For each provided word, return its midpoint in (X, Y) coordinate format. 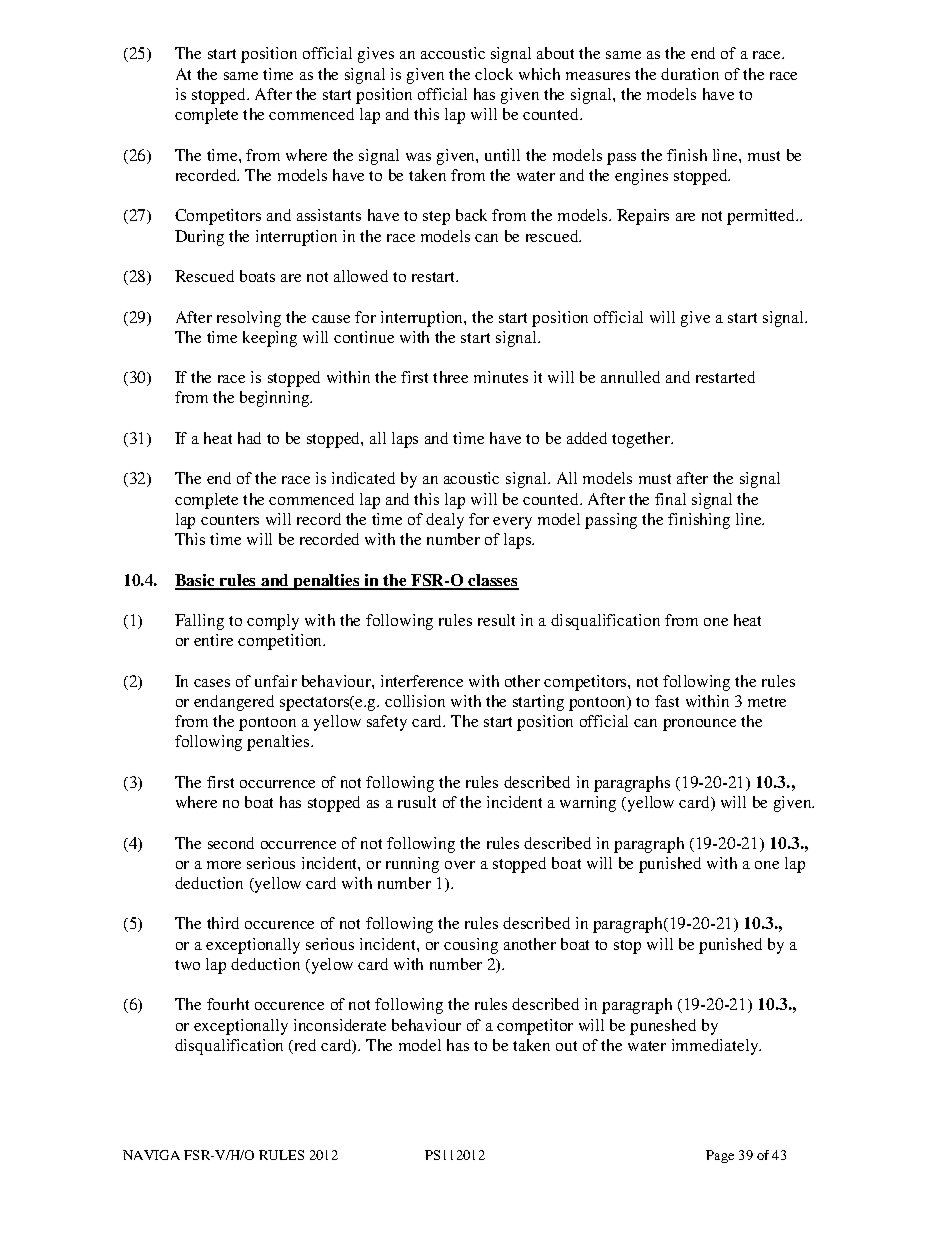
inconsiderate (340, 1025)
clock (494, 74)
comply (273, 622)
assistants (329, 215)
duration (690, 74)
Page (720, 1156)
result (496, 620)
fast (667, 701)
